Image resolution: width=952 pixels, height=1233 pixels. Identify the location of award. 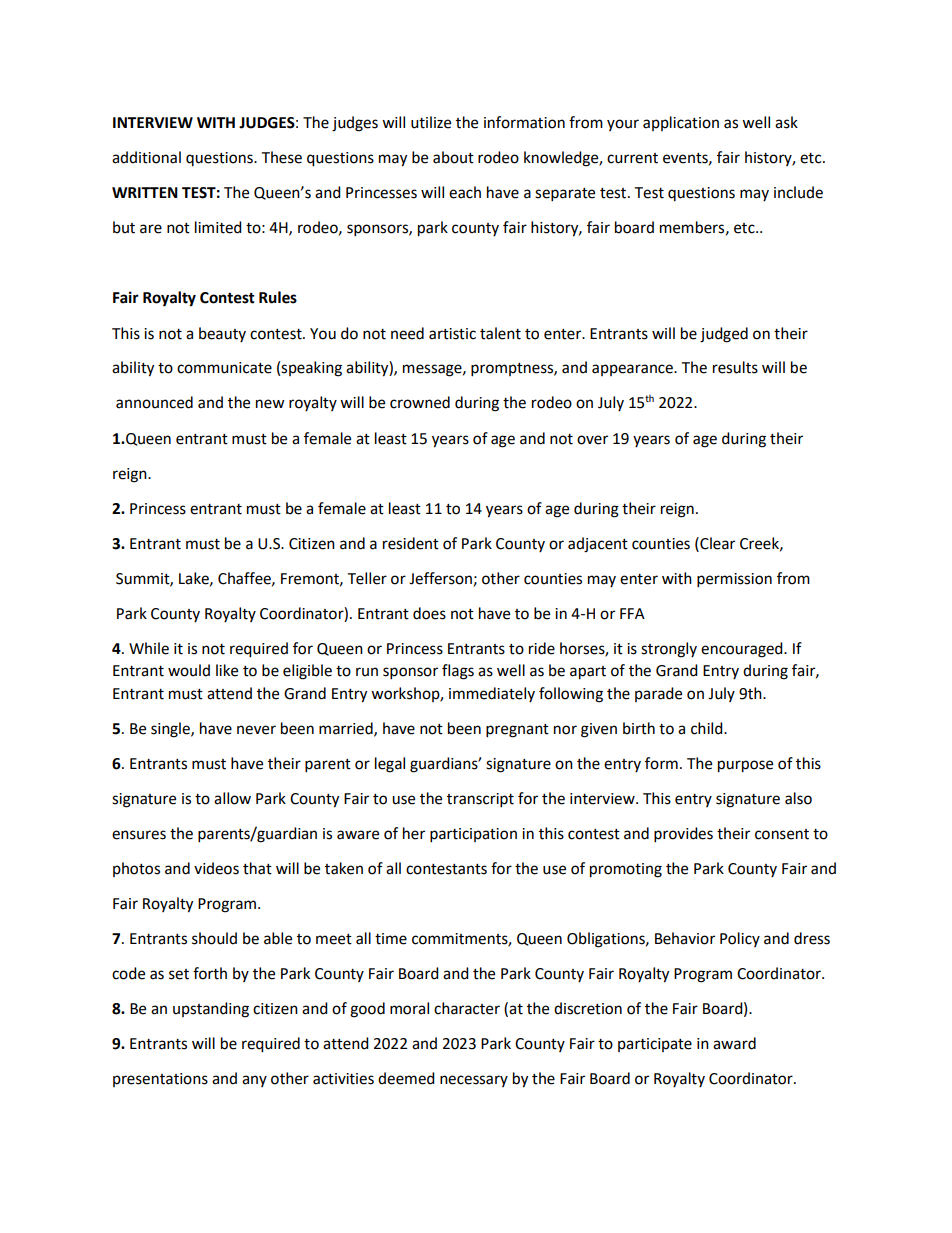
(734, 1043).
